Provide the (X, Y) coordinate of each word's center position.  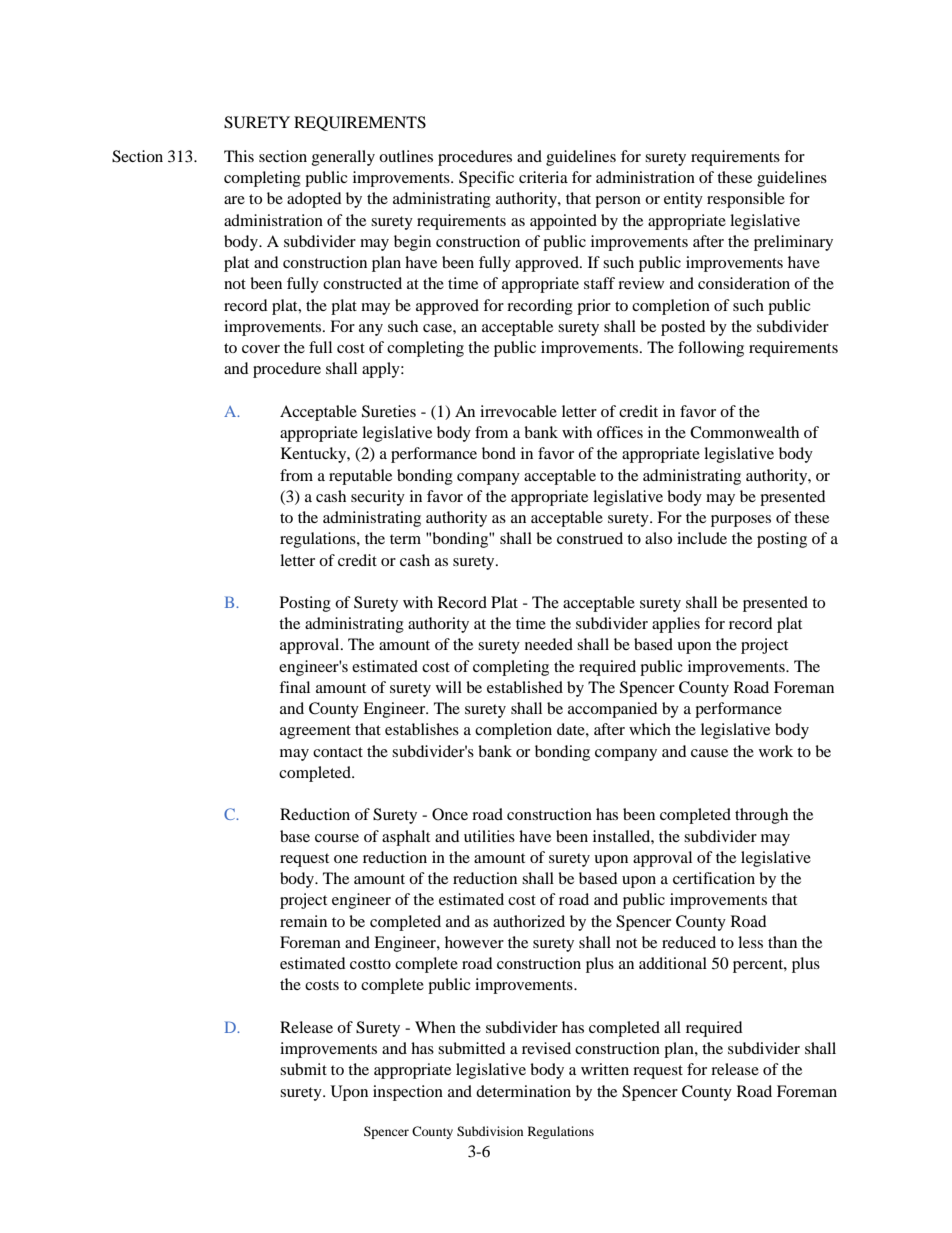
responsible (746, 200)
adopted (314, 200)
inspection (408, 1093)
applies (676, 625)
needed (549, 644)
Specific (486, 179)
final (294, 687)
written (605, 1069)
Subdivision (490, 1131)
